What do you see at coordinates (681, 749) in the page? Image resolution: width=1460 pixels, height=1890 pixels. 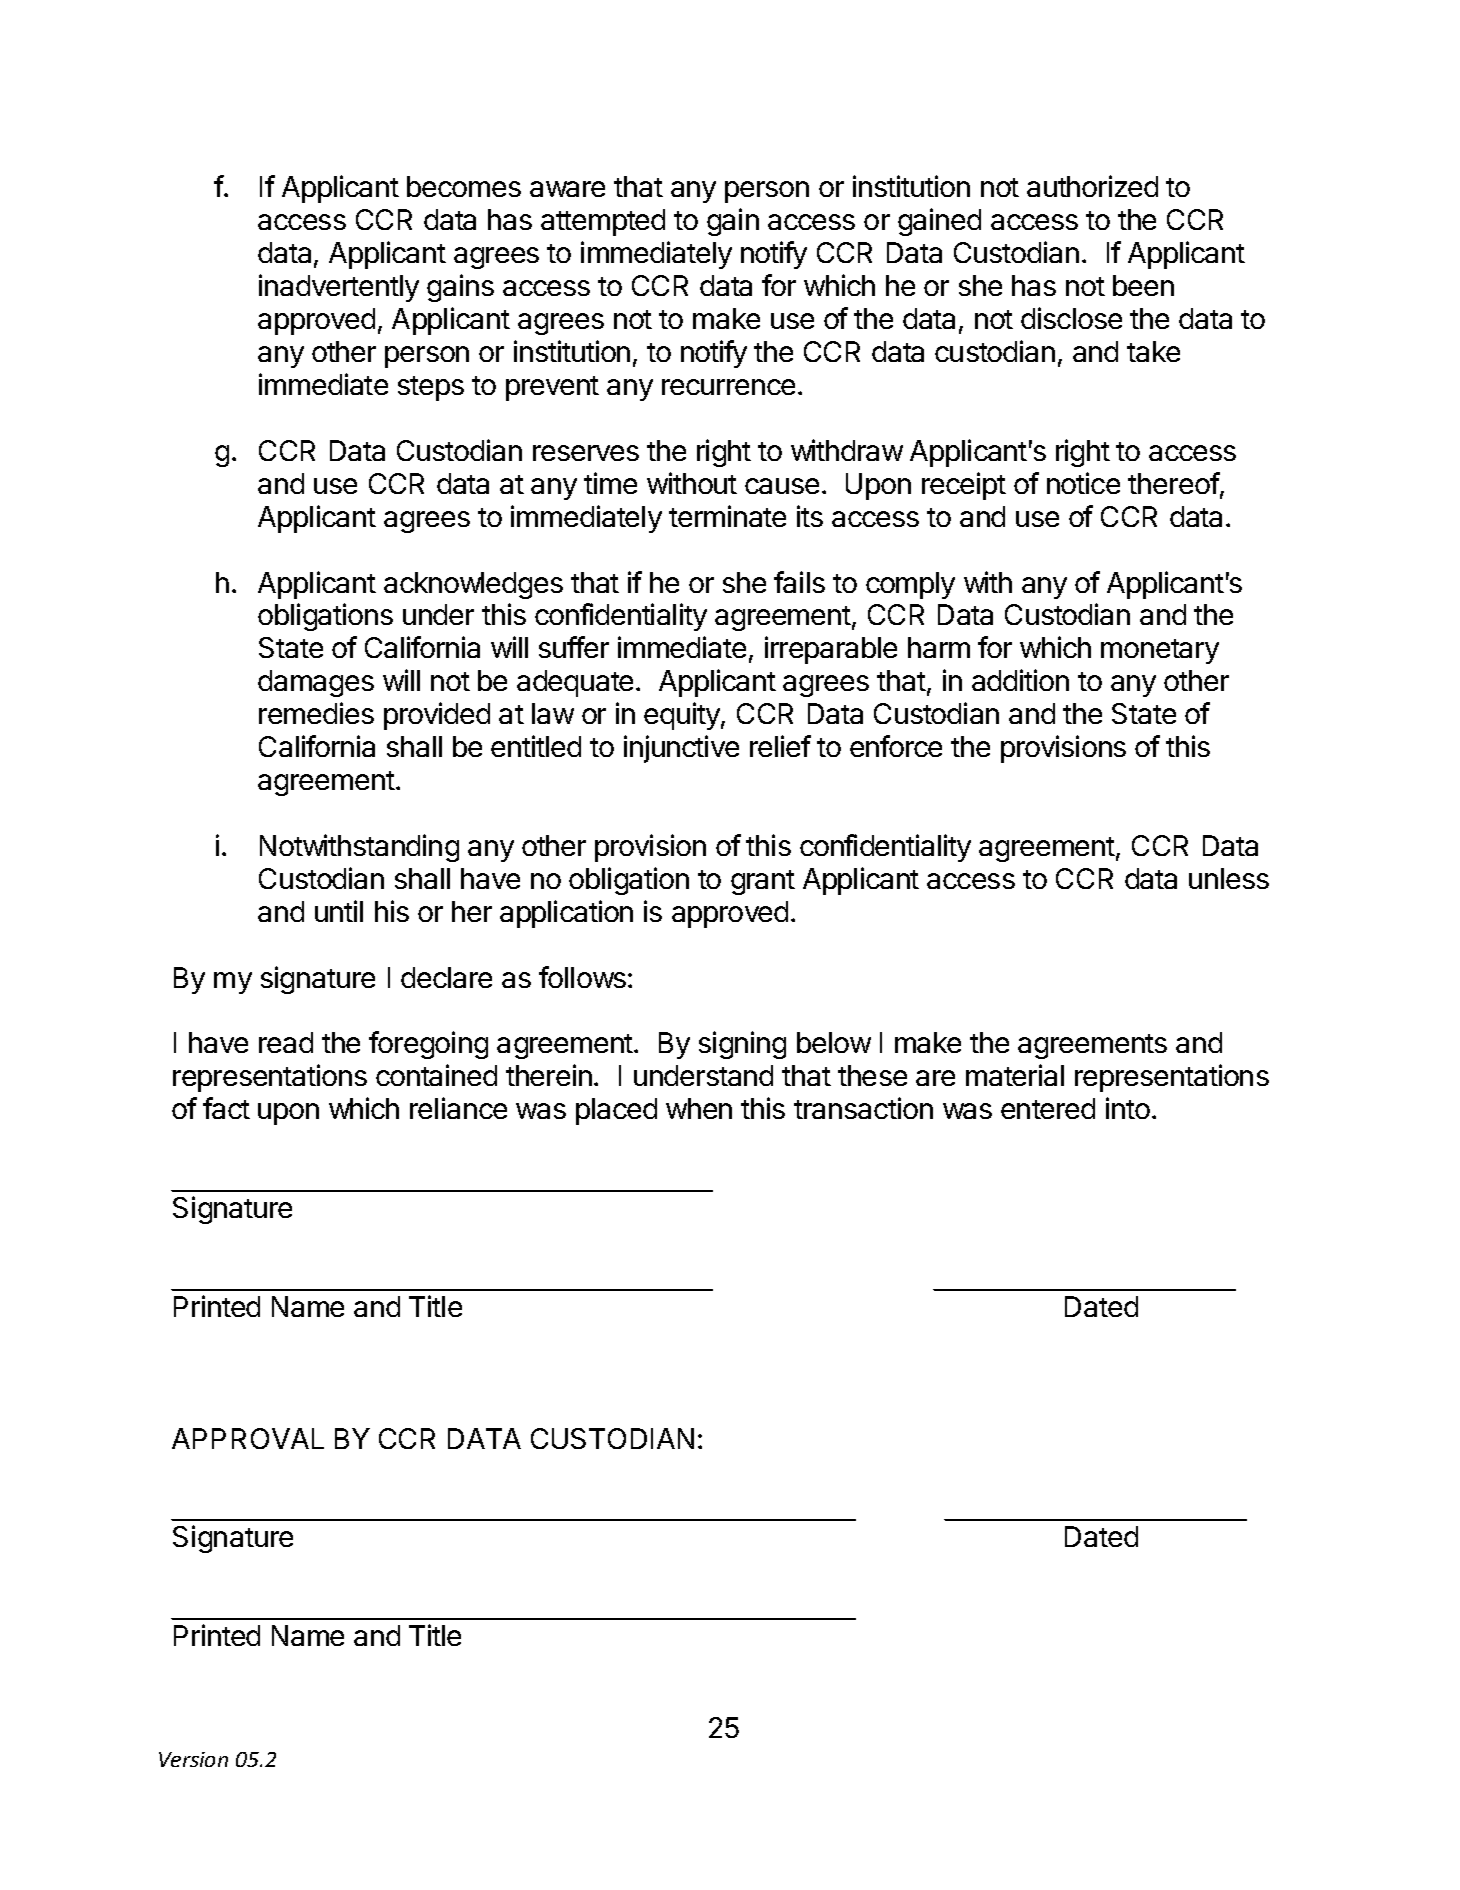 I see `injunctive` at bounding box center [681, 749].
